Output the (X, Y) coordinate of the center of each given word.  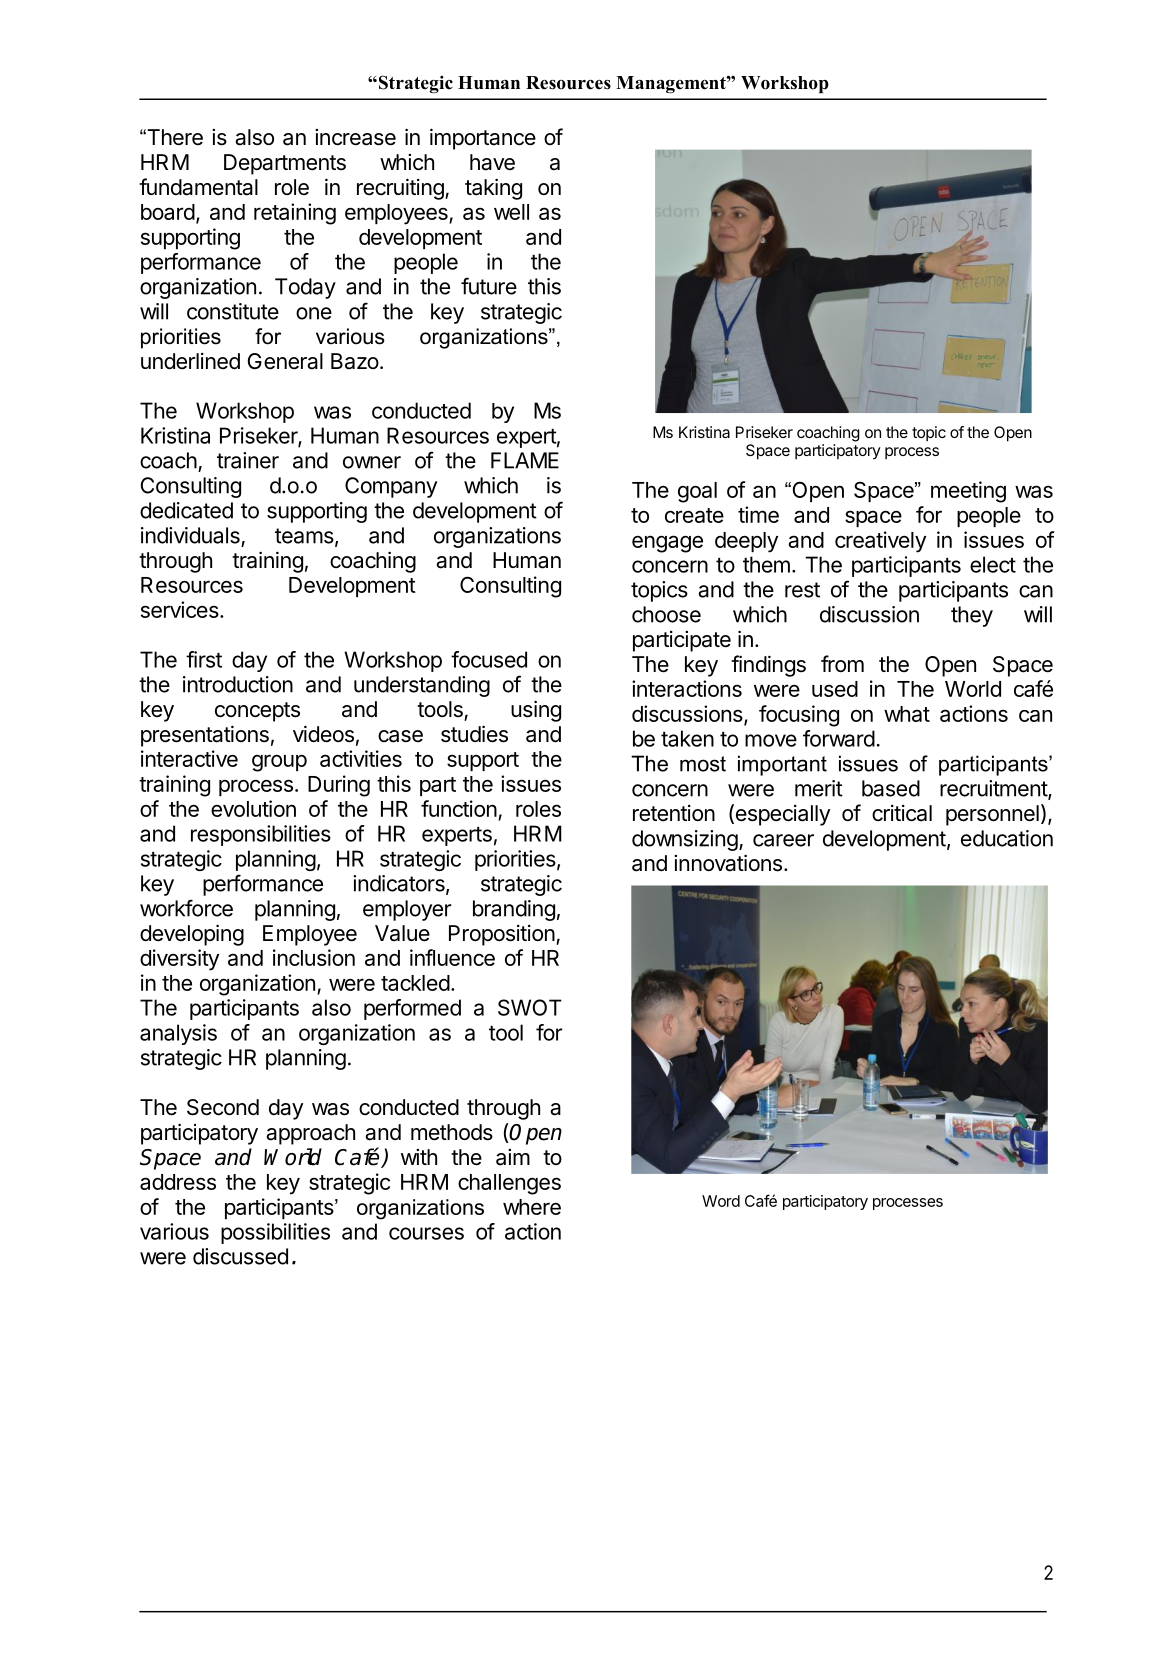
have (492, 162)
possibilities (275, 1233)
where (532, 1207)
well (511, 212)
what (907, 714)
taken (687, 738)
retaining (295, 214)
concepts (257, 712)
